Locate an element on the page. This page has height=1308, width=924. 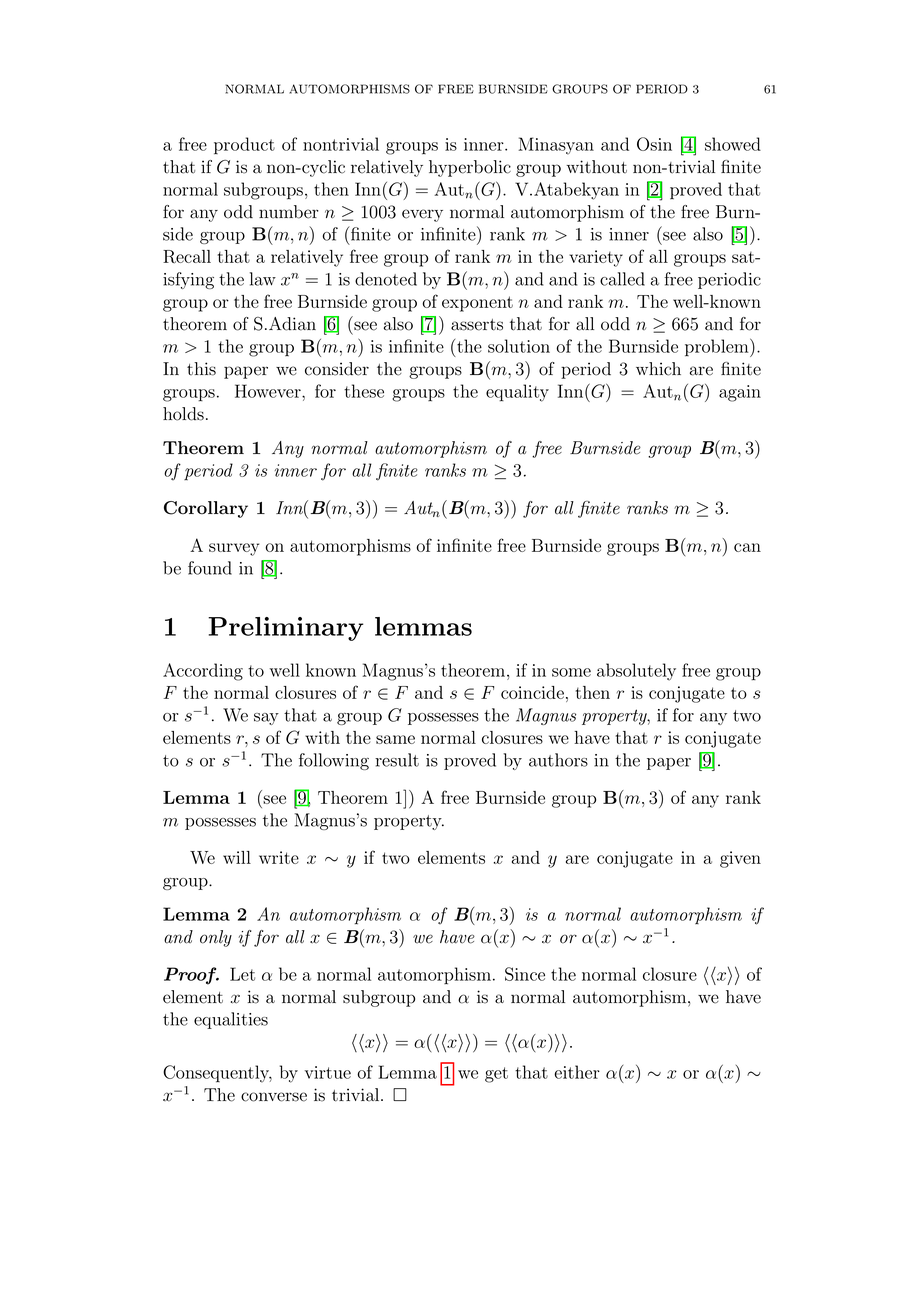
say is located at coordinates (266, 719).
